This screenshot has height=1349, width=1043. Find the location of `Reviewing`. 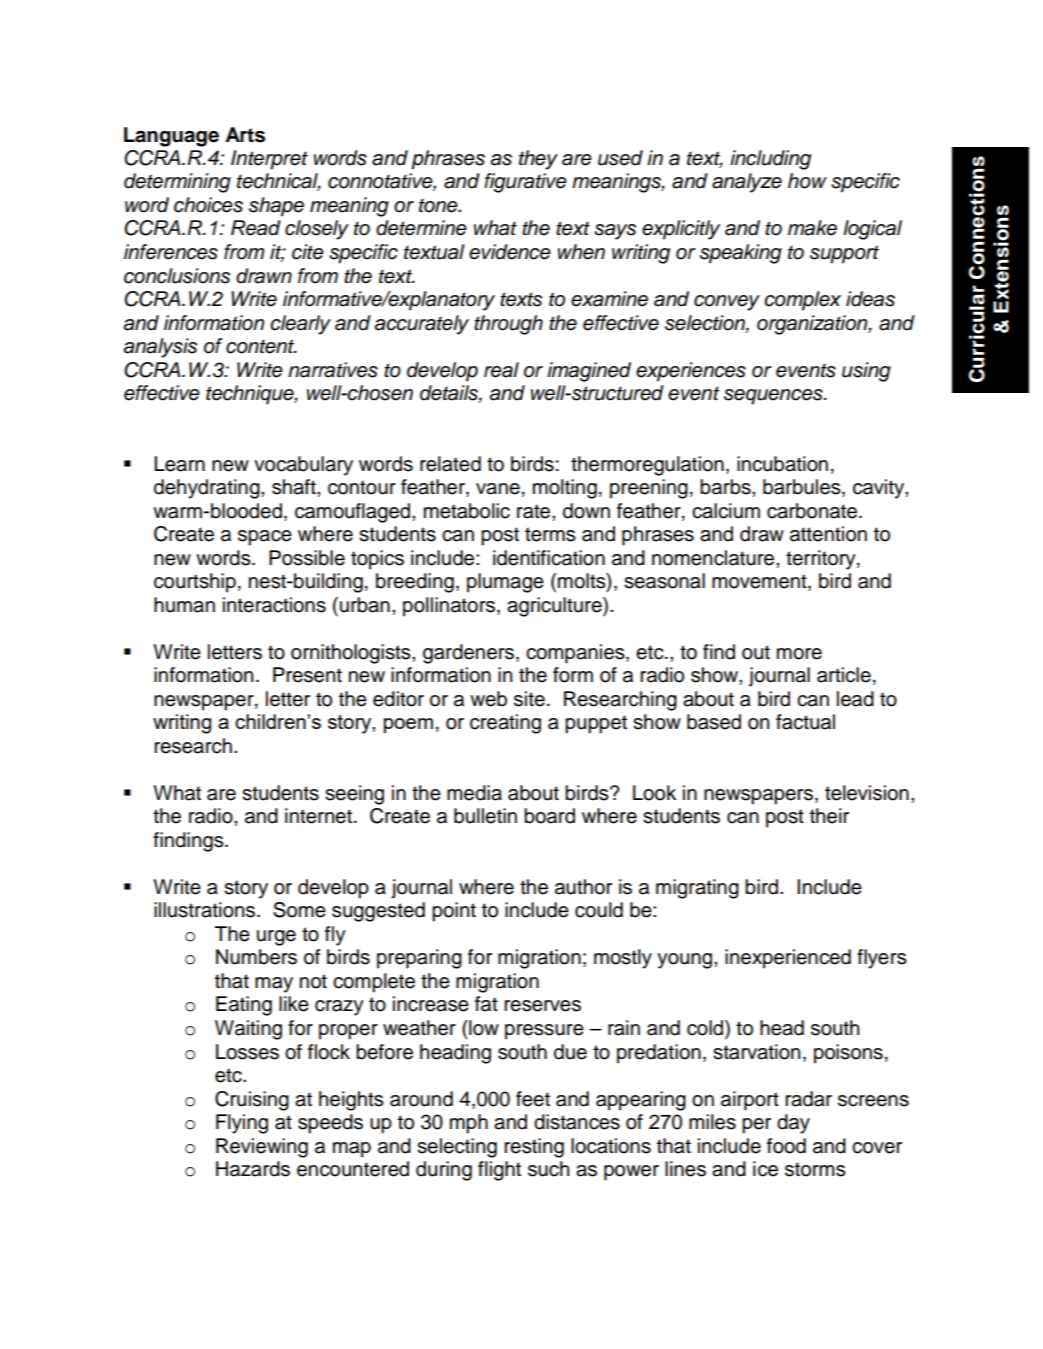

Reviewing is located at coordinates (262, 1148).
